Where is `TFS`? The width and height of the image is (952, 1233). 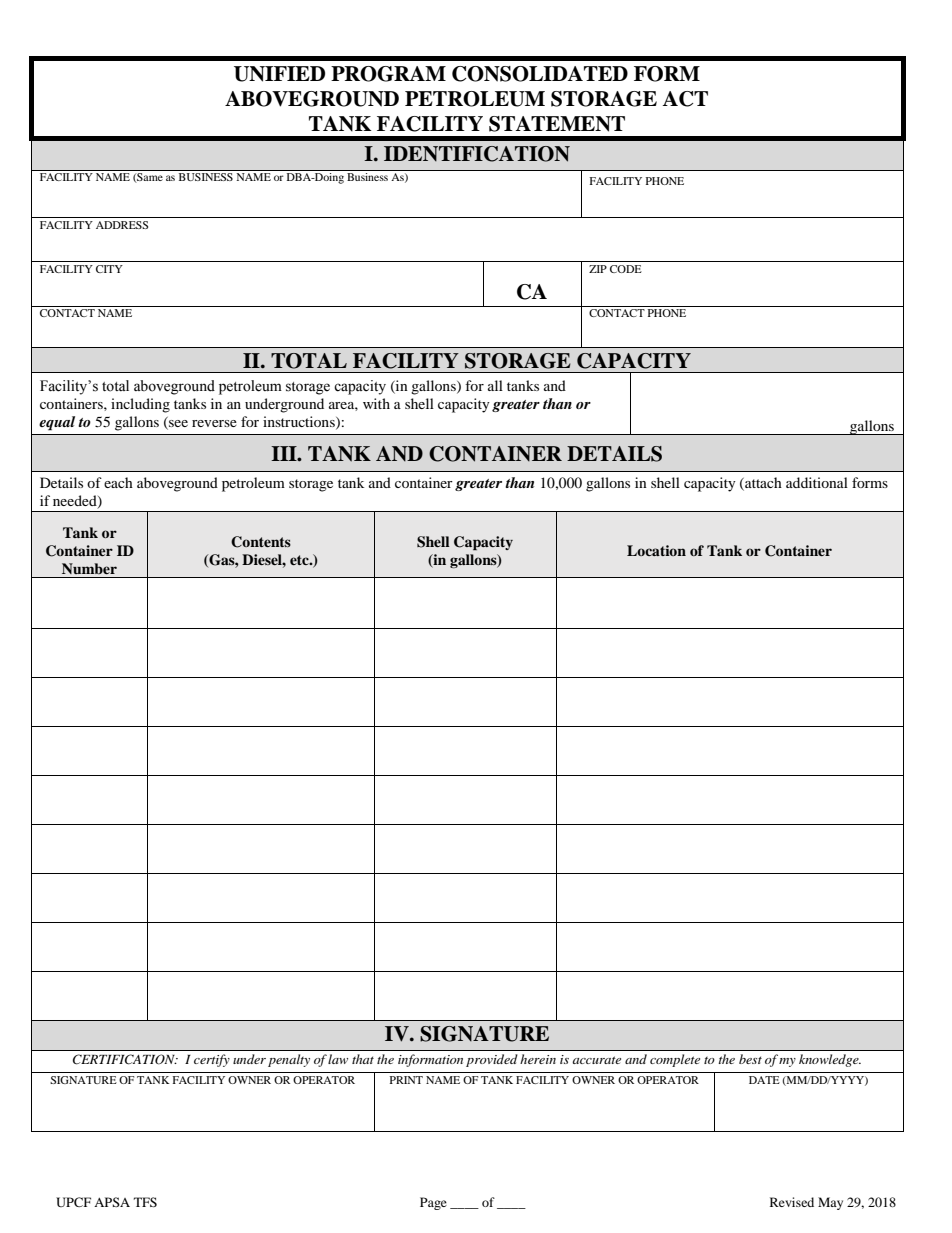
TFS is located at coordinates (145, 1202).
